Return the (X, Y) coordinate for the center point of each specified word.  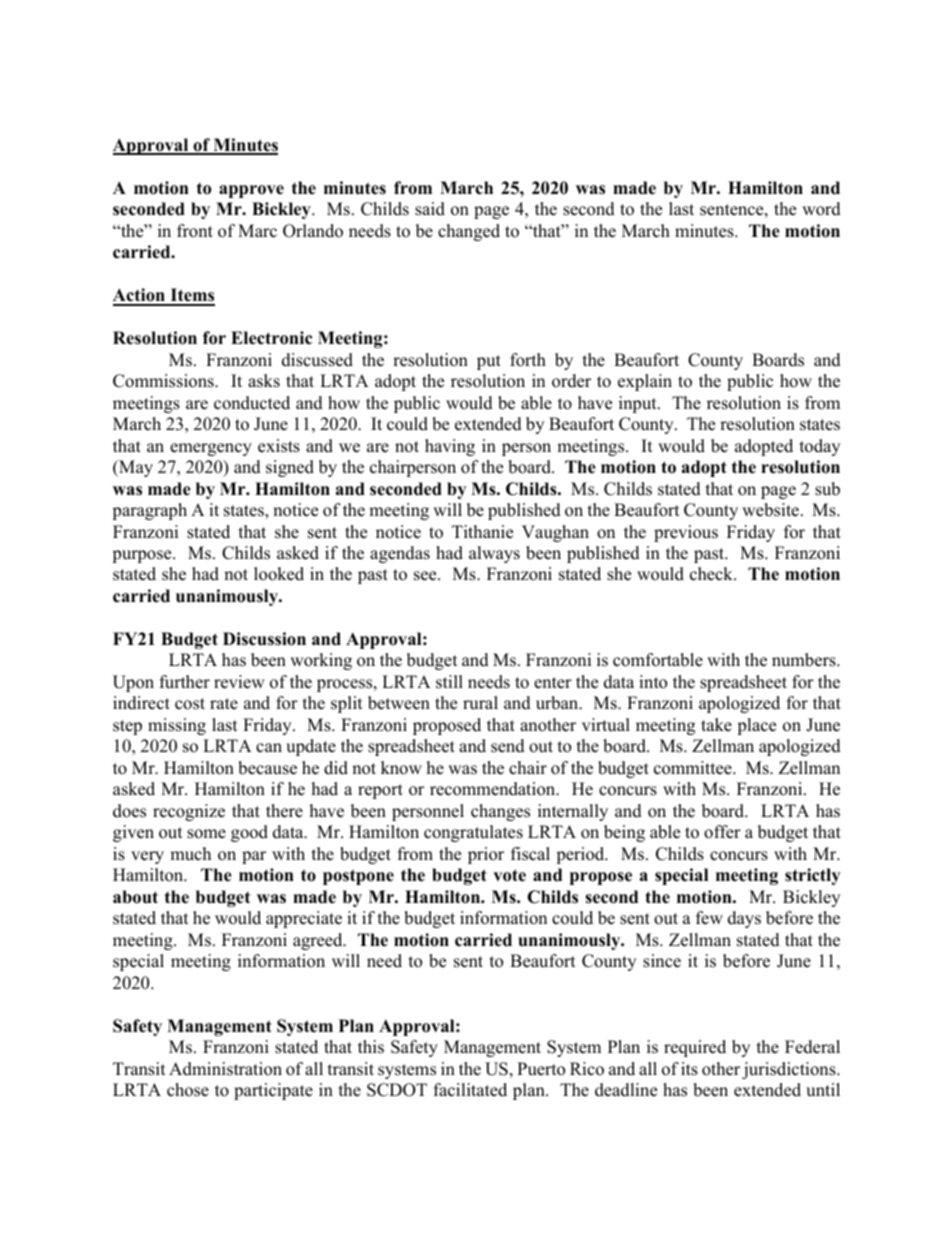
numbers (805, 660)
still (449, 682)
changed (469, 232)
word (821, 209)
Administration (225, 1069)
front (195, 231)
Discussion (264, 639)
